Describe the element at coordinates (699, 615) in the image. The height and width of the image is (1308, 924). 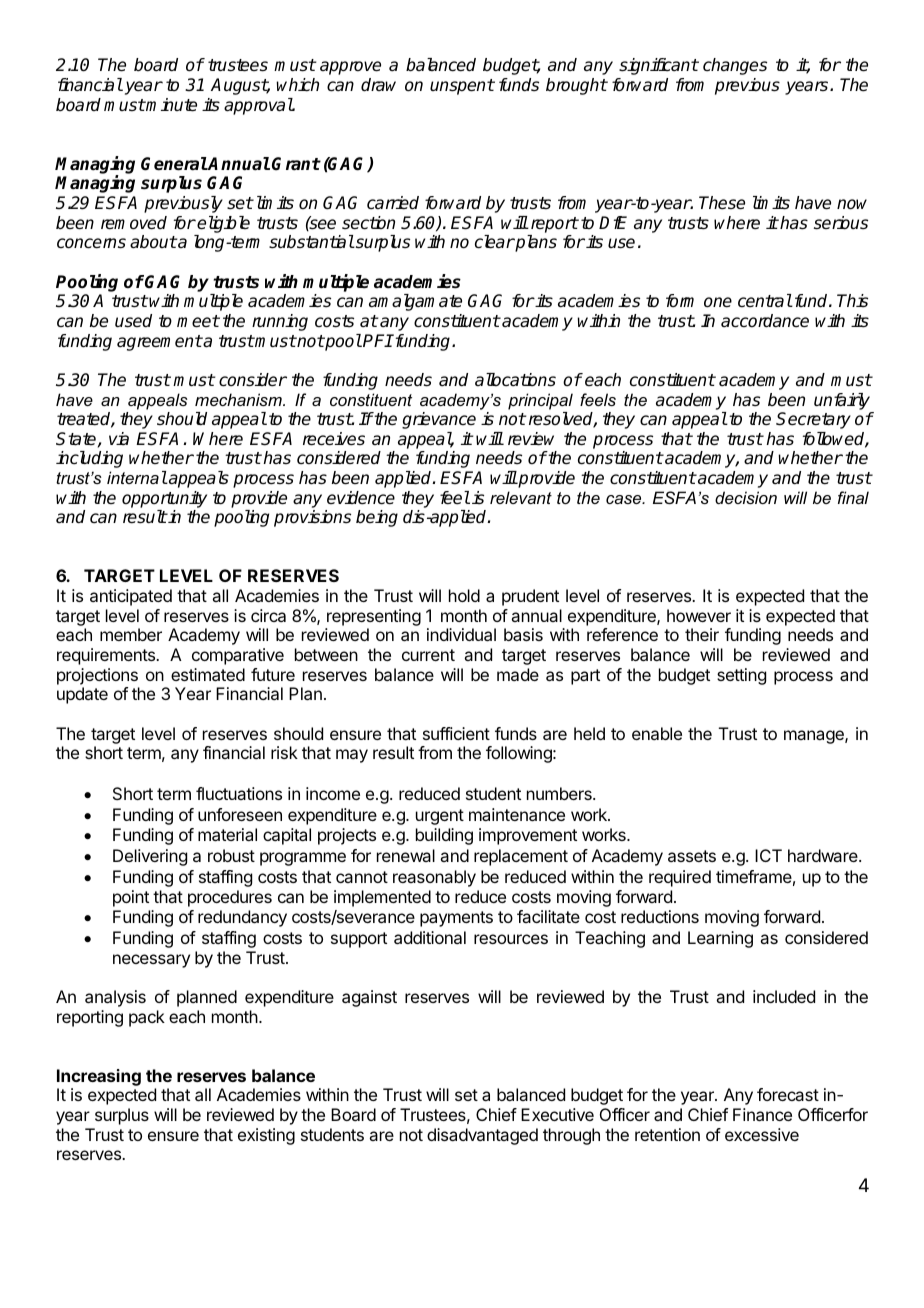
I see `however` at that location.
